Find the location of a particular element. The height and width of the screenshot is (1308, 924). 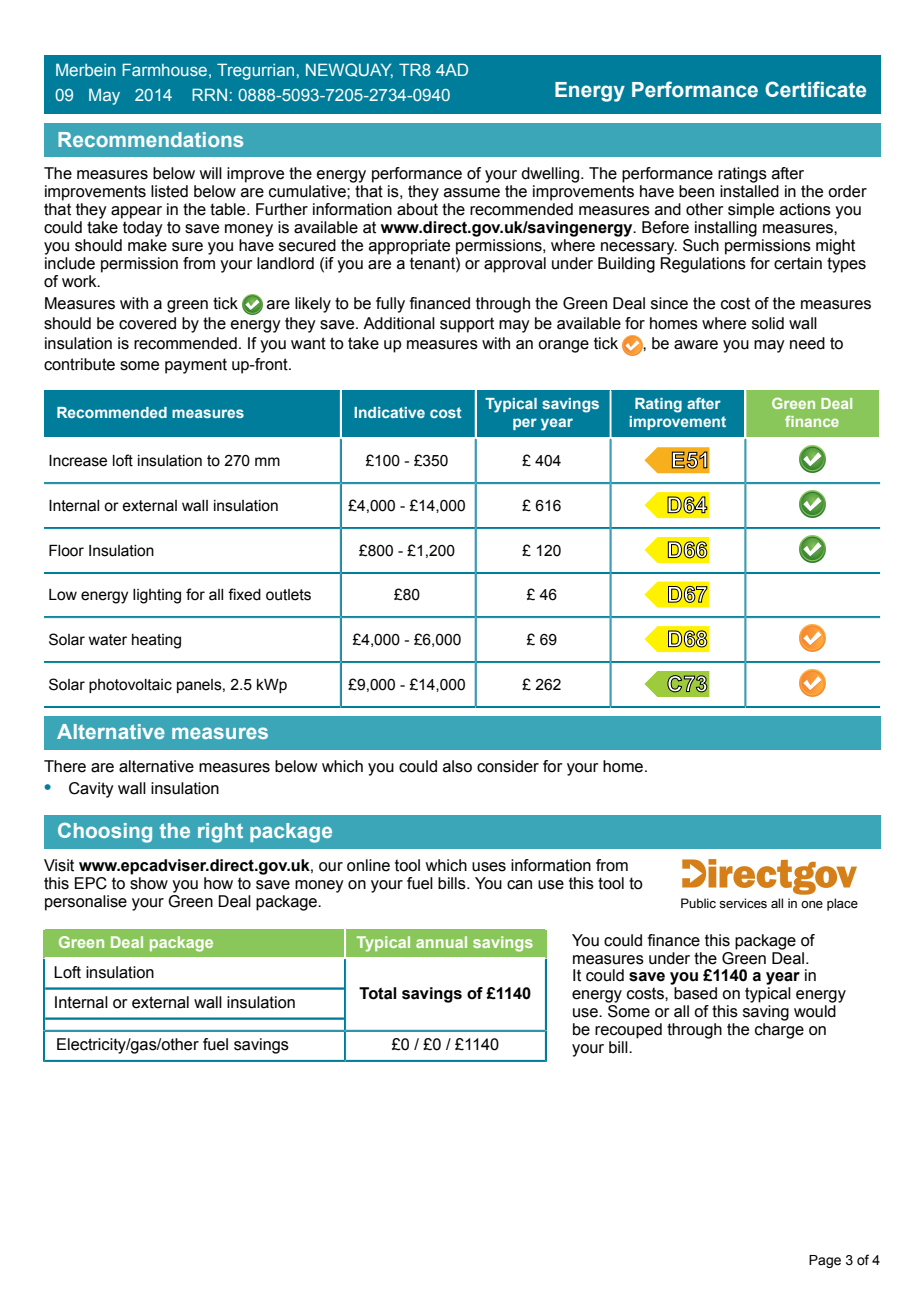

photovoltaic is located at coordinates (130, 686).
